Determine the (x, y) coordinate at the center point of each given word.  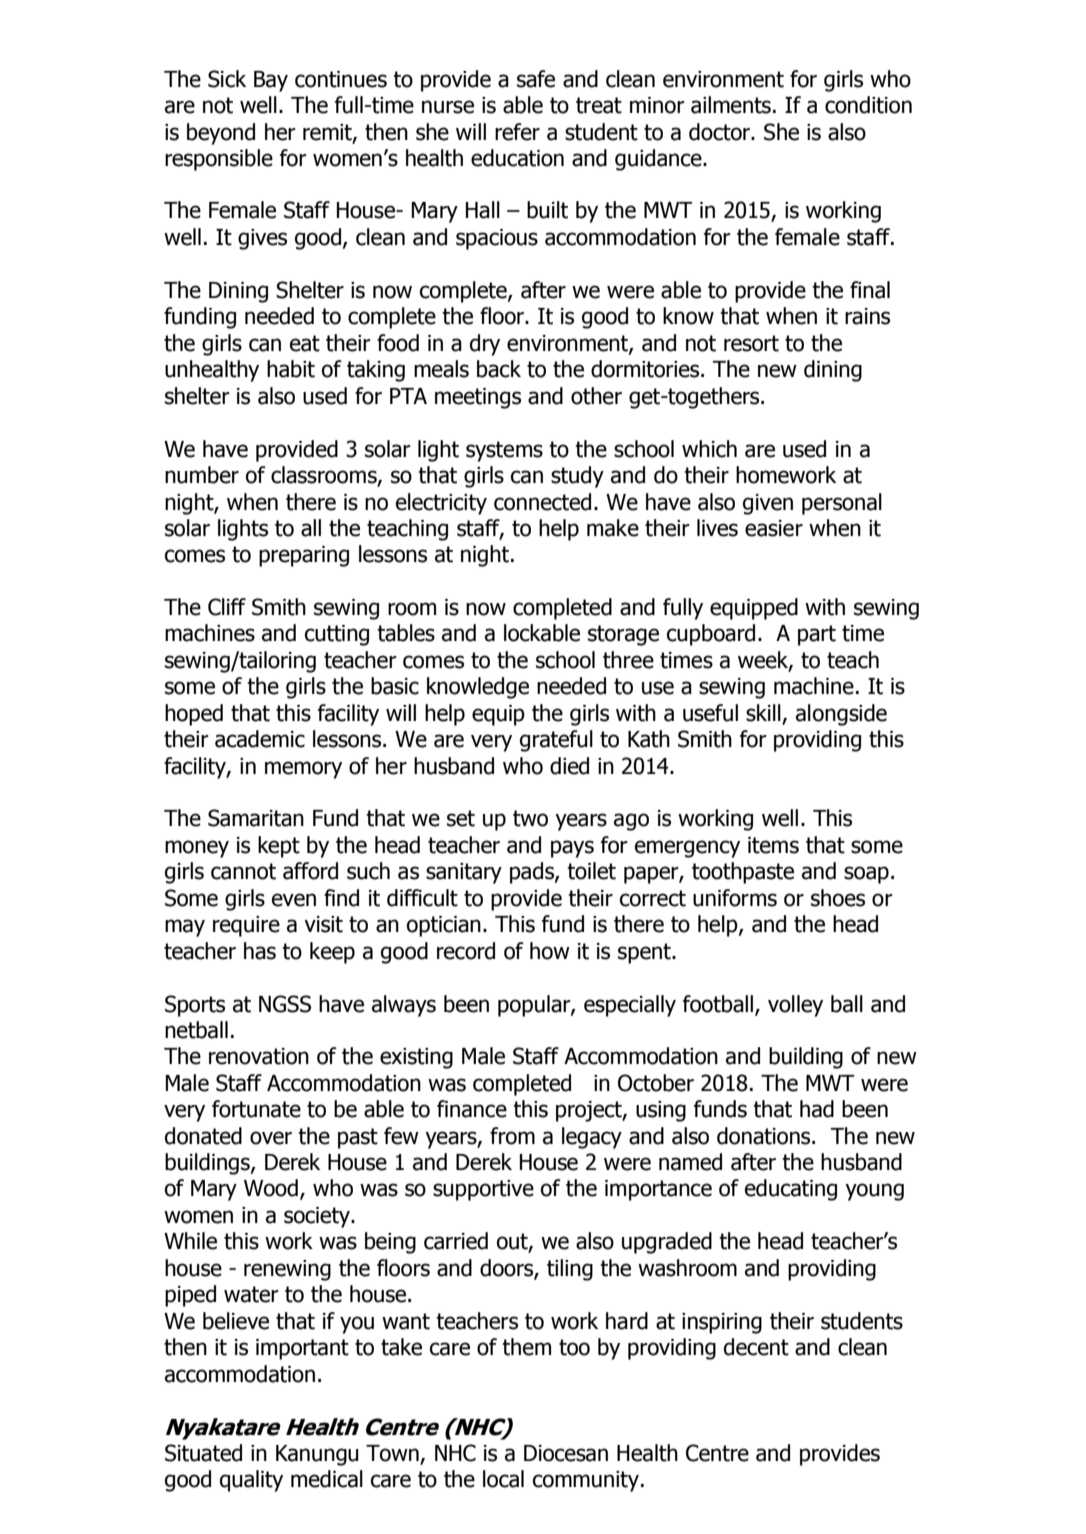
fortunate (256, 1109)
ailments (731, 105)
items (773, 845)
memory (303, 770)
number (202, 475)
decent (756, 1347)
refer (517, 132)
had (817, 1109)
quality (251, 1481)
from (512, 1136)
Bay (271, 81)
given (768, 504)
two (530, 818)
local (503, 1479)
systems (504, 451)
